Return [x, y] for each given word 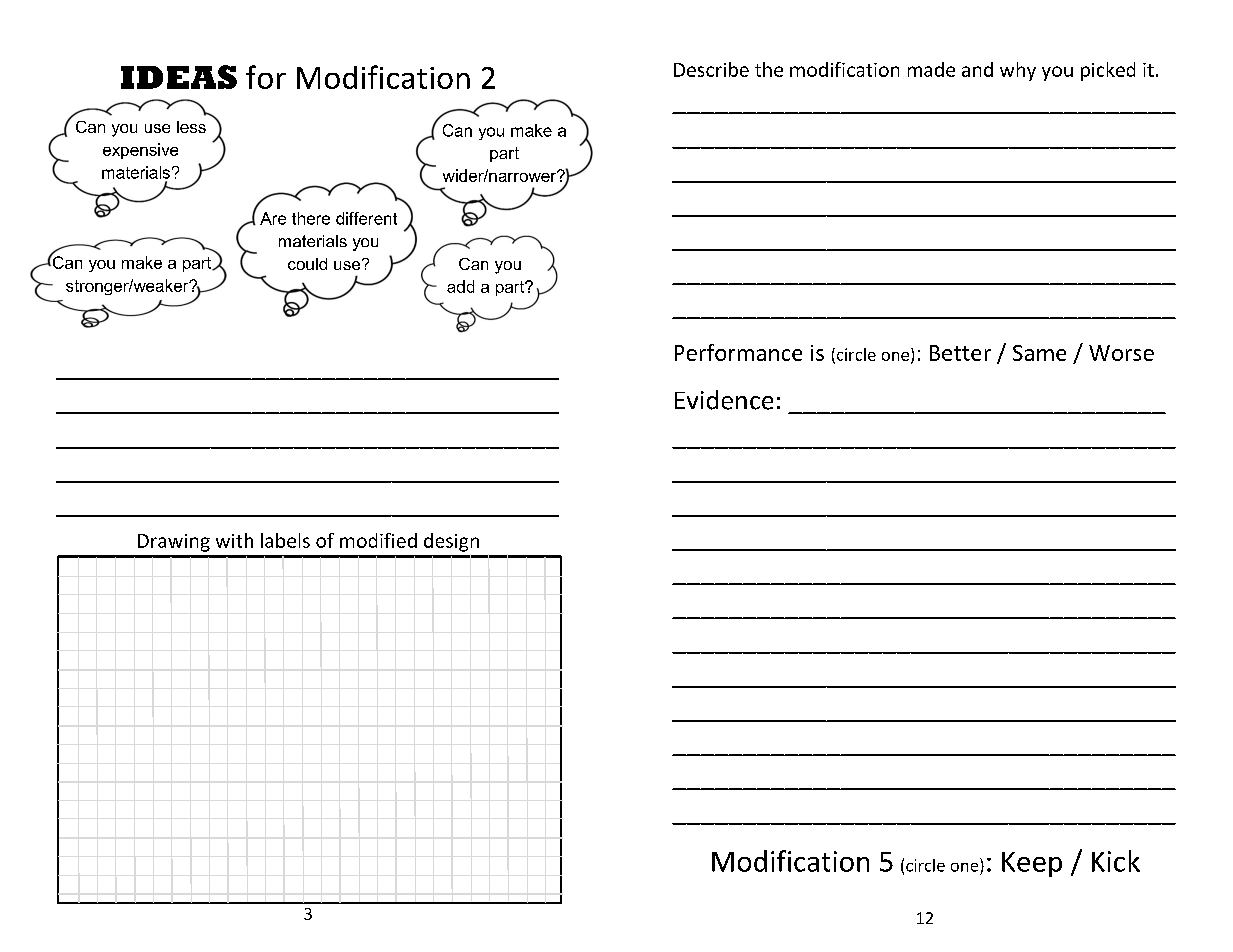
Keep [1032, 864]
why [1018, 71]
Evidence [724, 400]
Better [960, 353]
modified [378, 540]
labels [285, 540]
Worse [1121, 353]
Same [1039, 353]
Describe [711, 69]
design [451, 542]
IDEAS [179, 77]
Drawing [174, 543]
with [234, 540]
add [460, 286]
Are [273, 218]
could [307, 264]
